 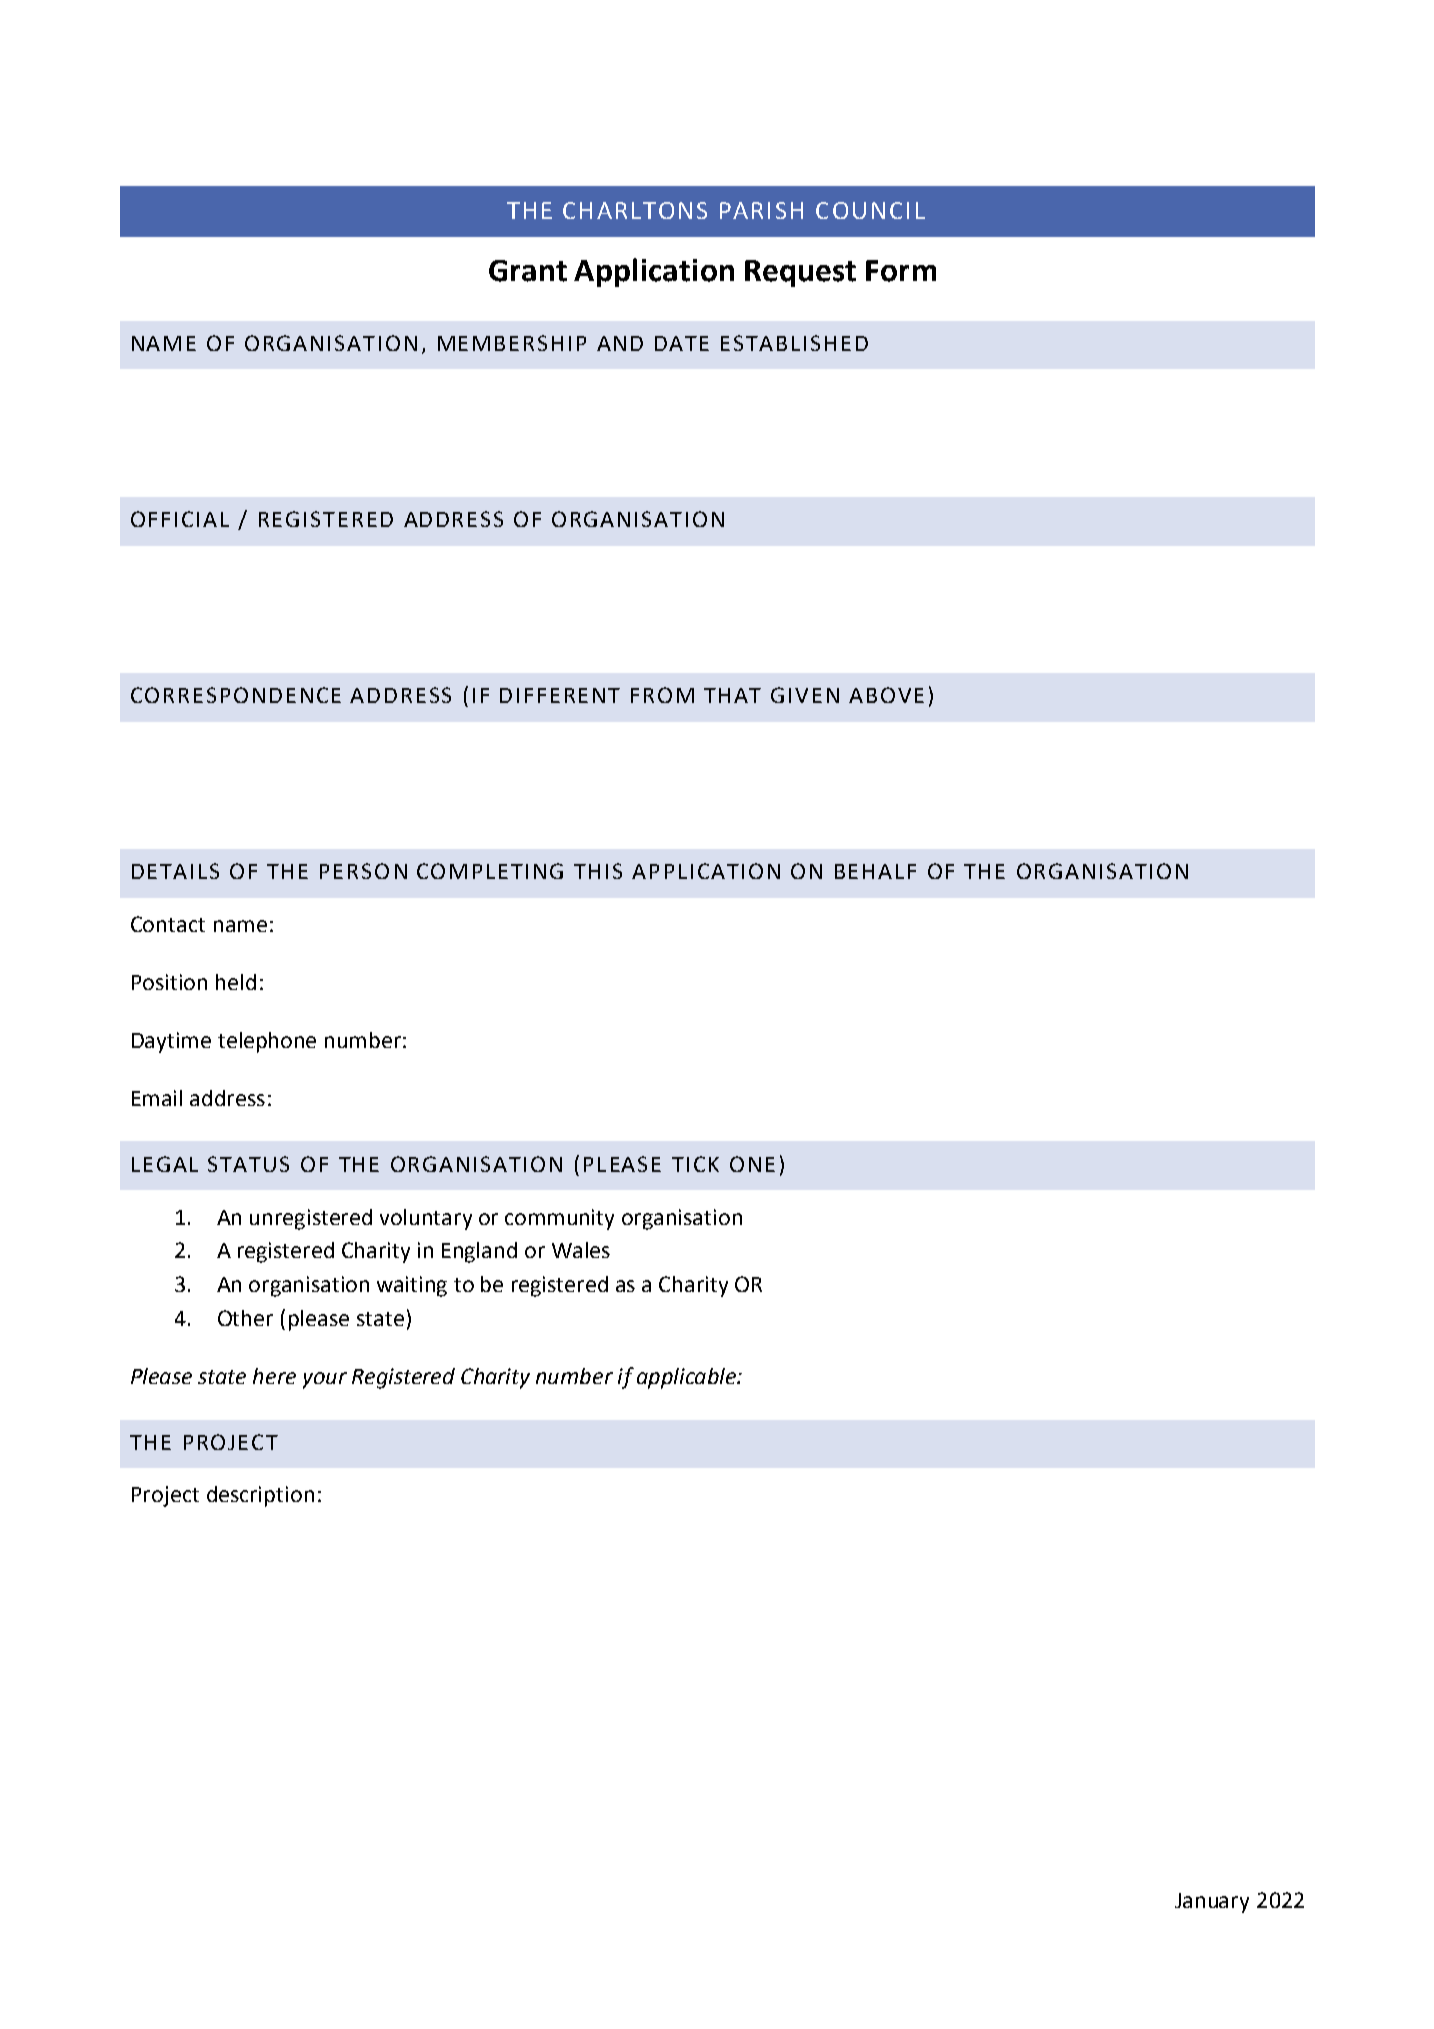 What do you see at coordinates (260, 1496) in the screenshot?
I see `description` at bounding box center [260, 1496].
